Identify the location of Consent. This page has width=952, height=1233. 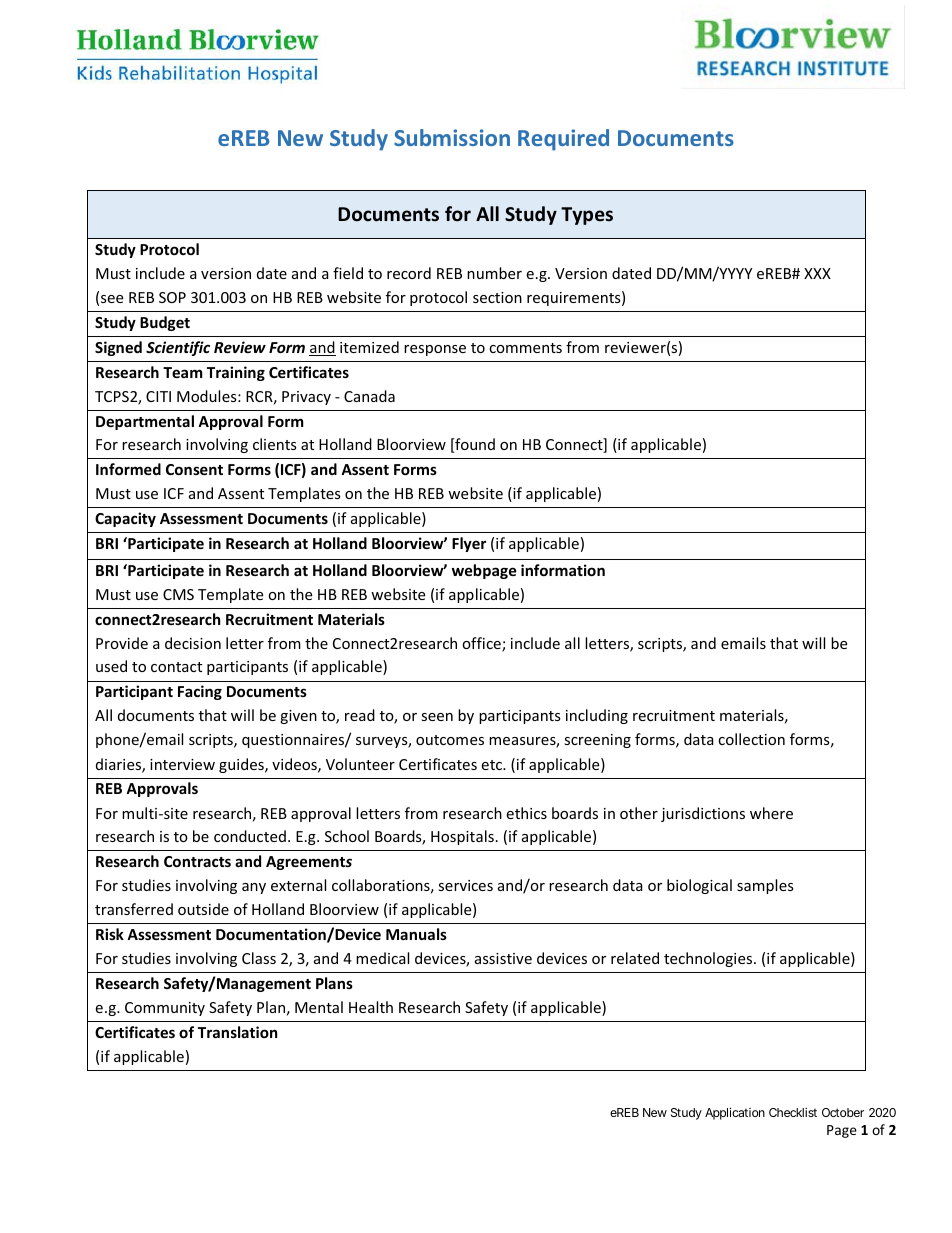
(194, 469).
